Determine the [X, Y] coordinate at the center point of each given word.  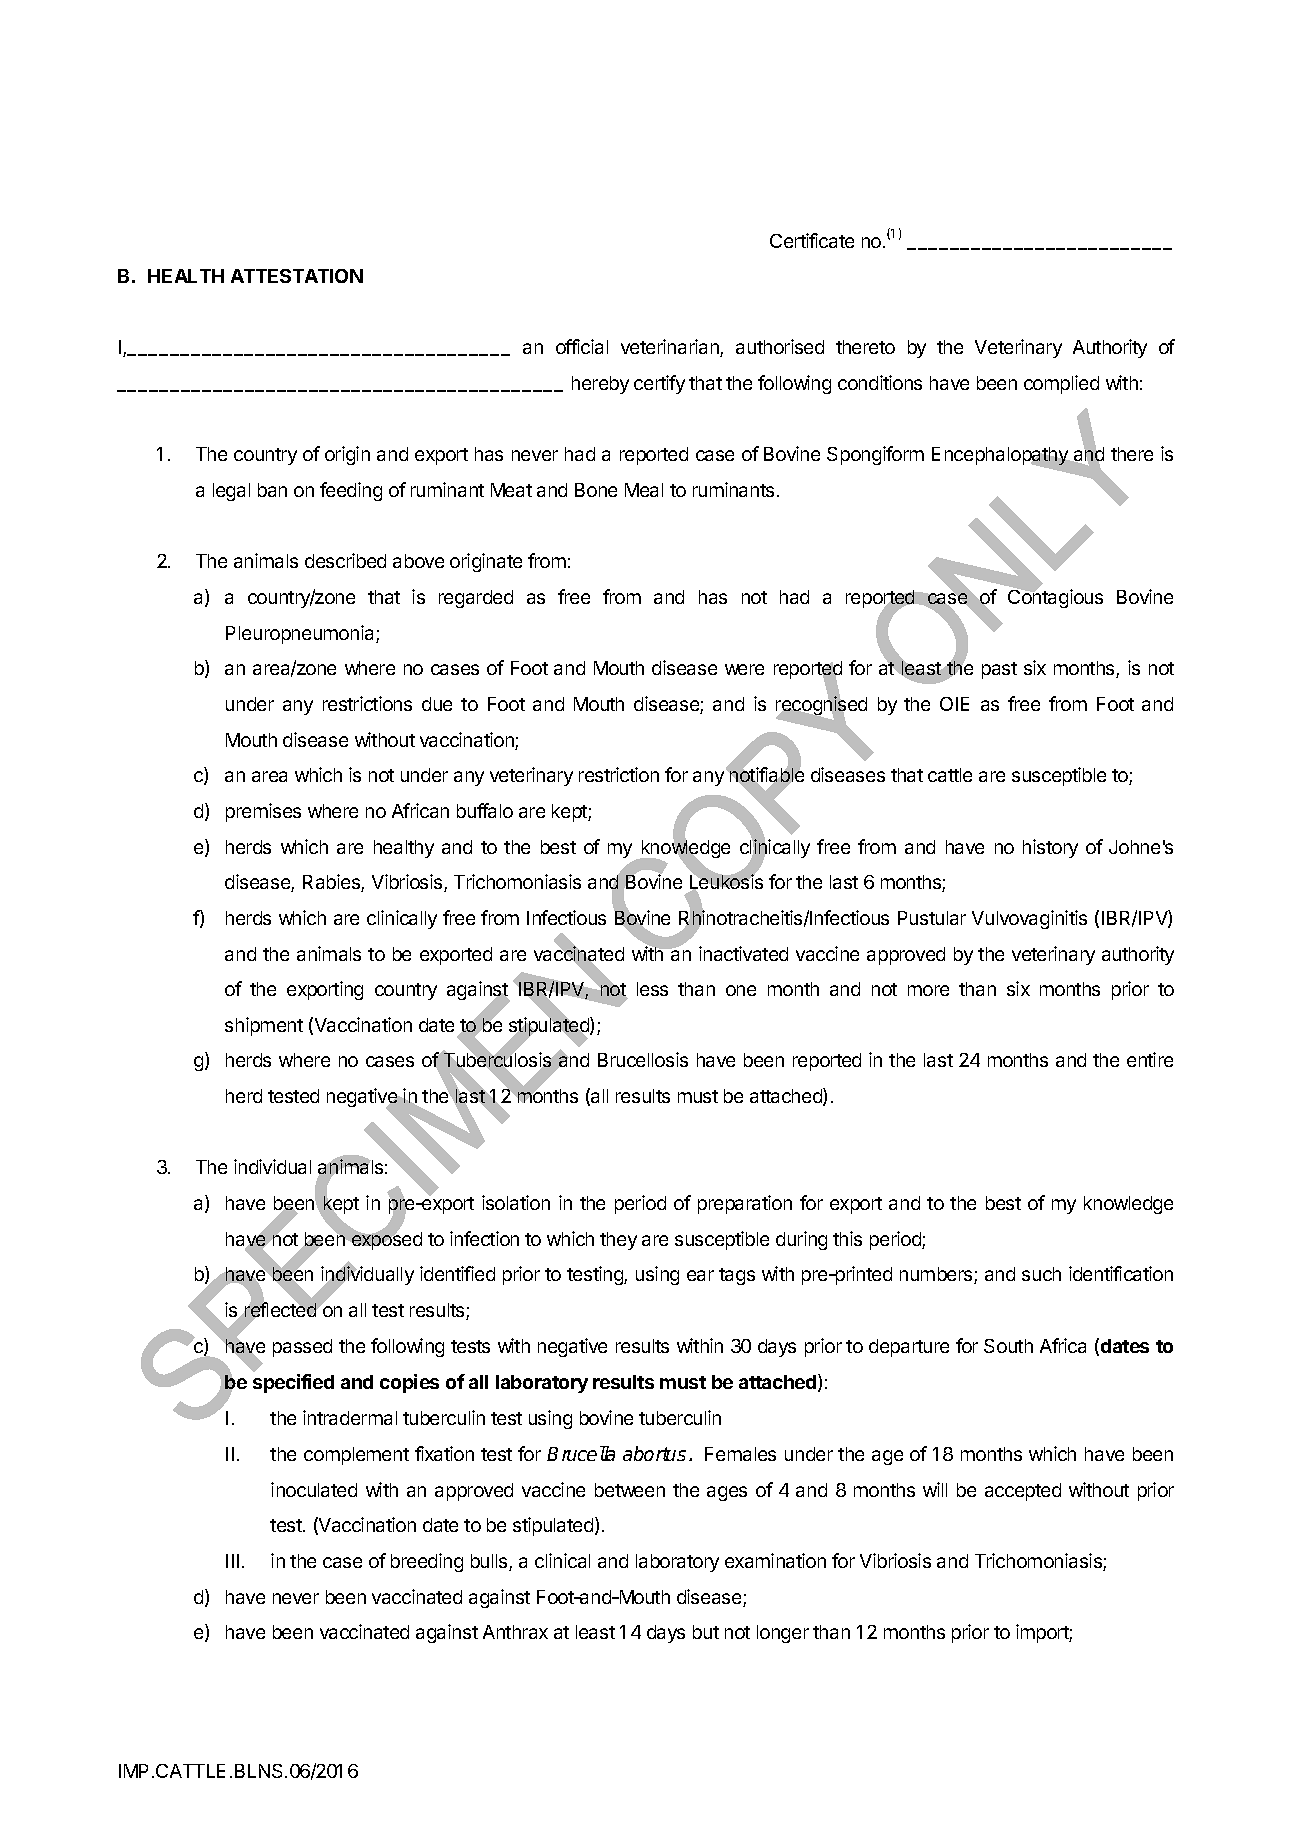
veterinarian [671, 348]
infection [484, 1238]
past [999, 670]
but [706, 1632]
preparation [745, 1204]
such [1041, 1274]
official [582, 346]
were [744, 669]
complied [1061, 384]
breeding [427, 1562]
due [437, 704]
